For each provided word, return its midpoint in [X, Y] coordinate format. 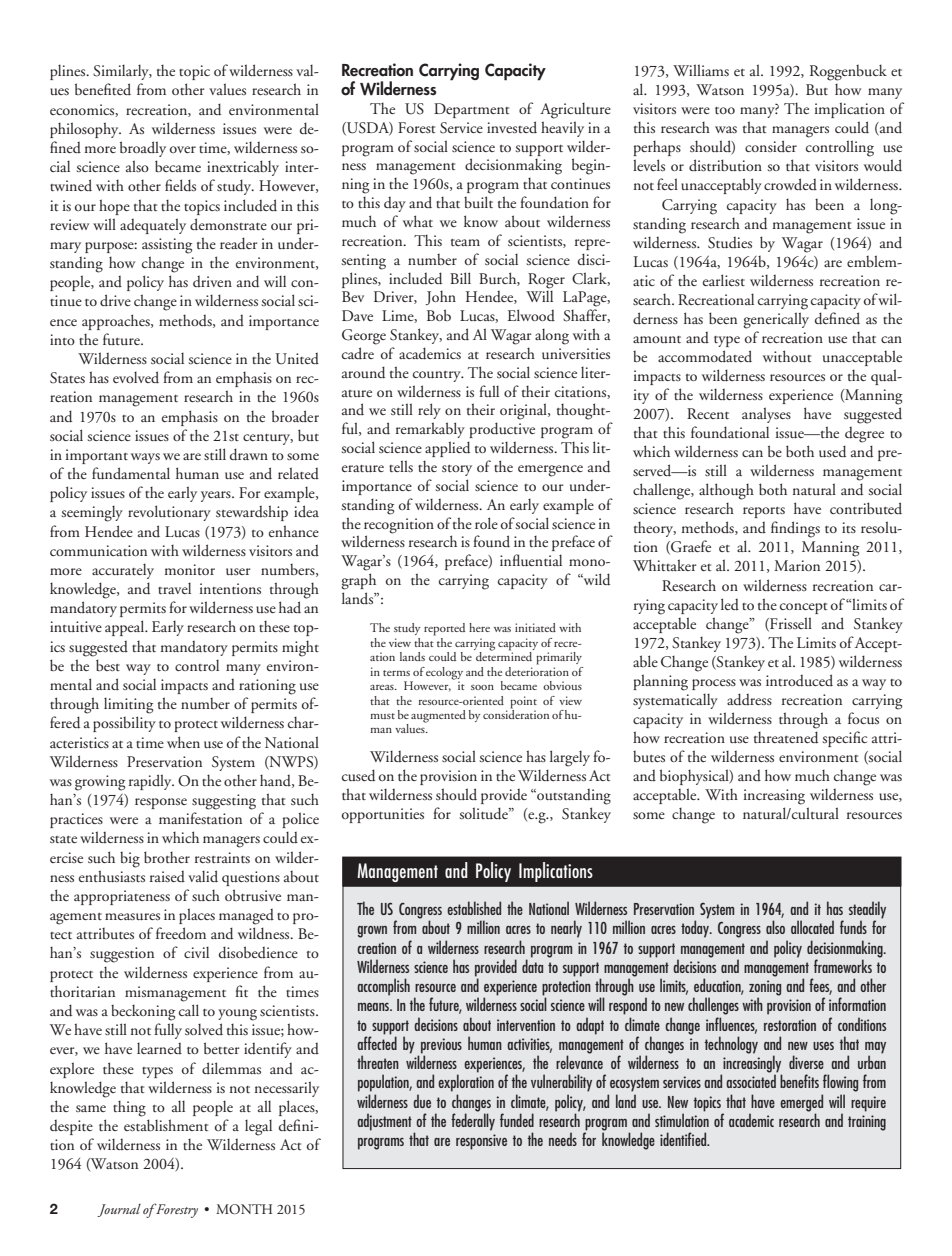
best [108, 665]
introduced [799, 680]
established [474, 908]
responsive [481, 1142]
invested [512, 127]
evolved [136, 377]
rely [429, 411]
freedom [181, 933]
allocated [812, 927]
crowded [790, 184]
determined [504, 655]
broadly [143, 149]
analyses [766, 415]
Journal [119, 1210]
